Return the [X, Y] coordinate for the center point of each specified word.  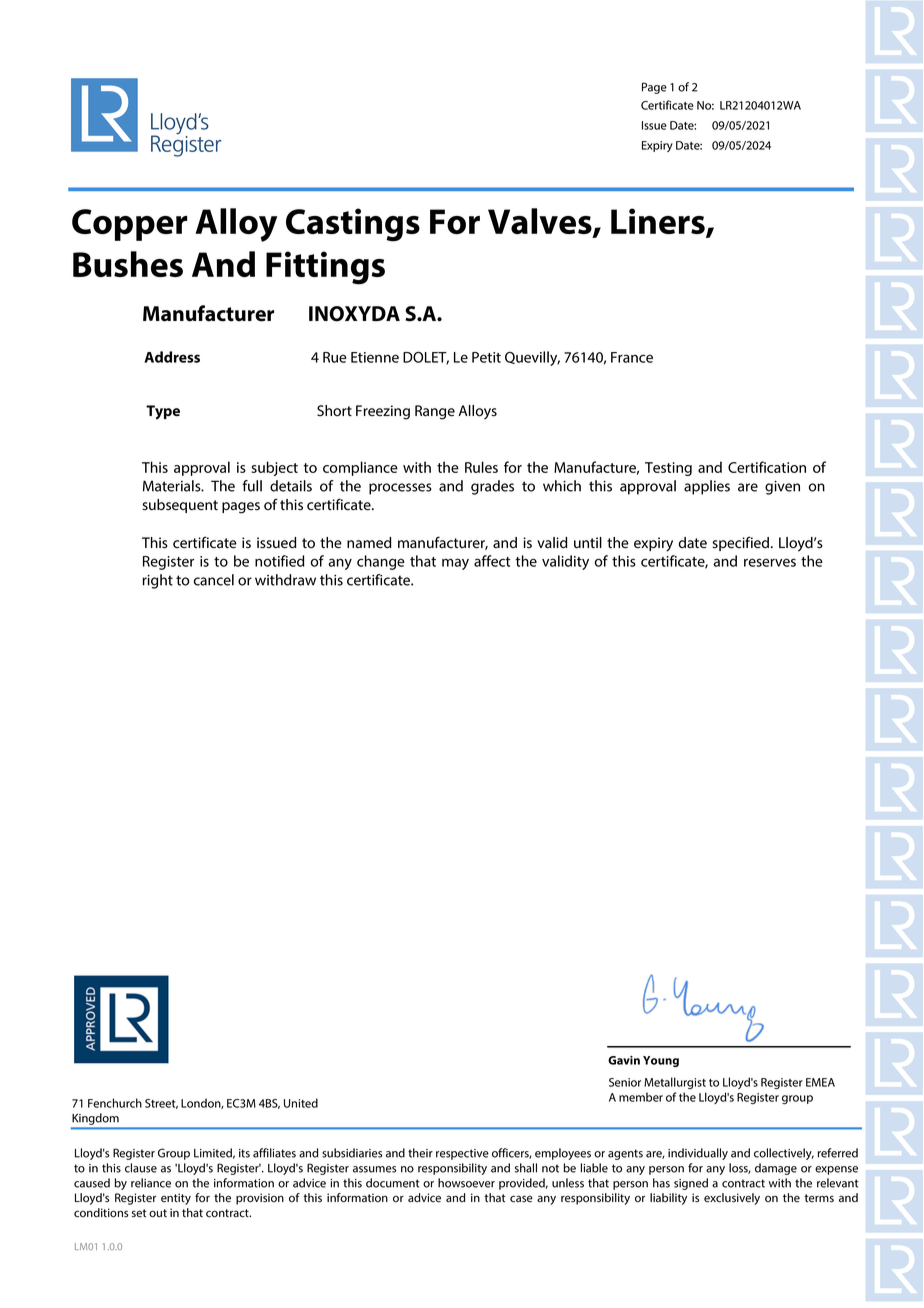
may [455, 564]
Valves [541, 222]
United [301, 1103]
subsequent [180, 506]
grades [492, 487]
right [157, 581]
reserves [770, 562]
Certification [767, 467]
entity [176, 1199]
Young [661, 1061]
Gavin [624, 1060]
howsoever [466, 1183]
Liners [659, 222]
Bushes [128, 264]
